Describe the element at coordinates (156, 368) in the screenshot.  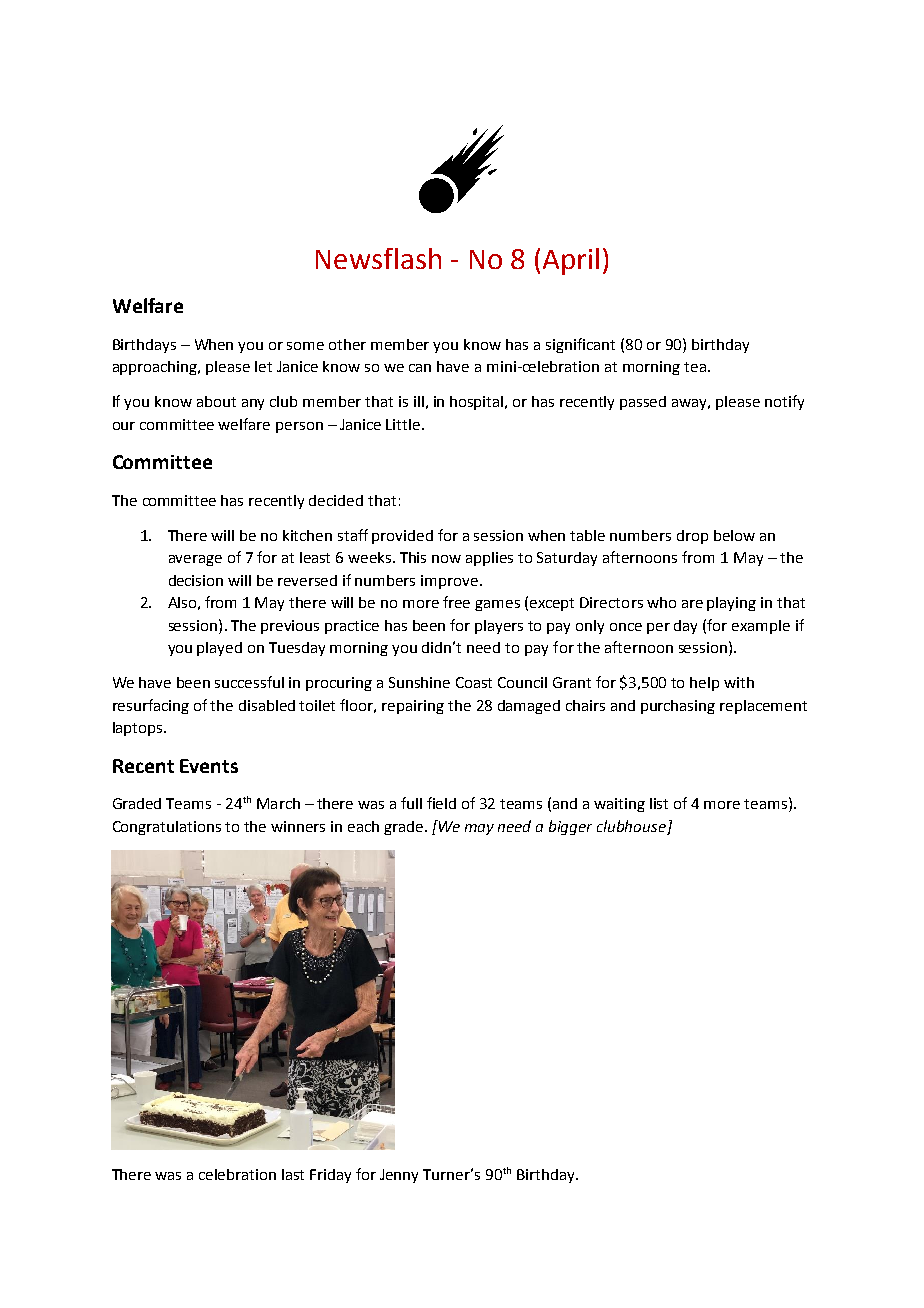
I see `approaching` at that location.
